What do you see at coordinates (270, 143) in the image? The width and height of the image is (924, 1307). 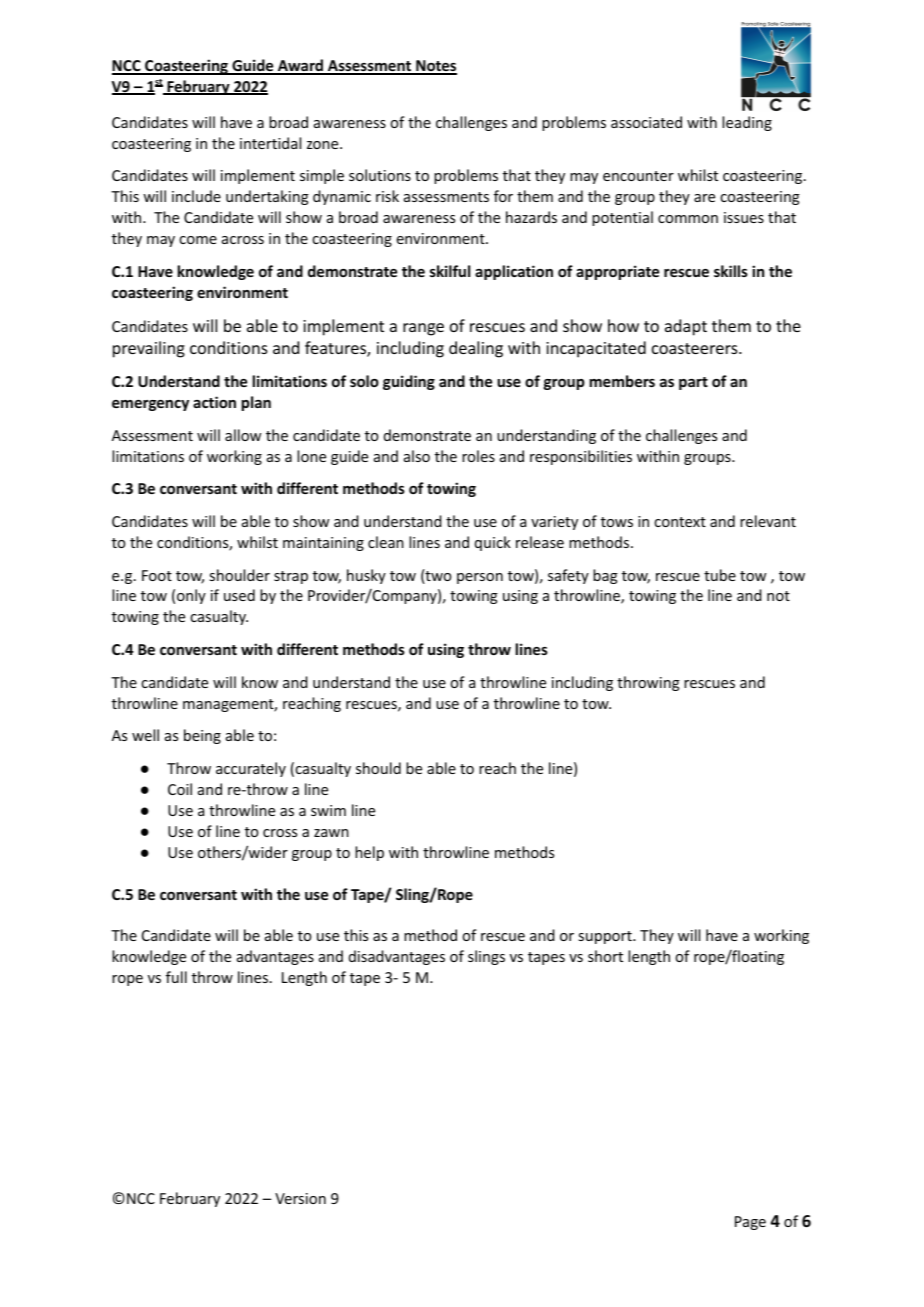 I see `intertidal` at bounding box center [270, 143].
